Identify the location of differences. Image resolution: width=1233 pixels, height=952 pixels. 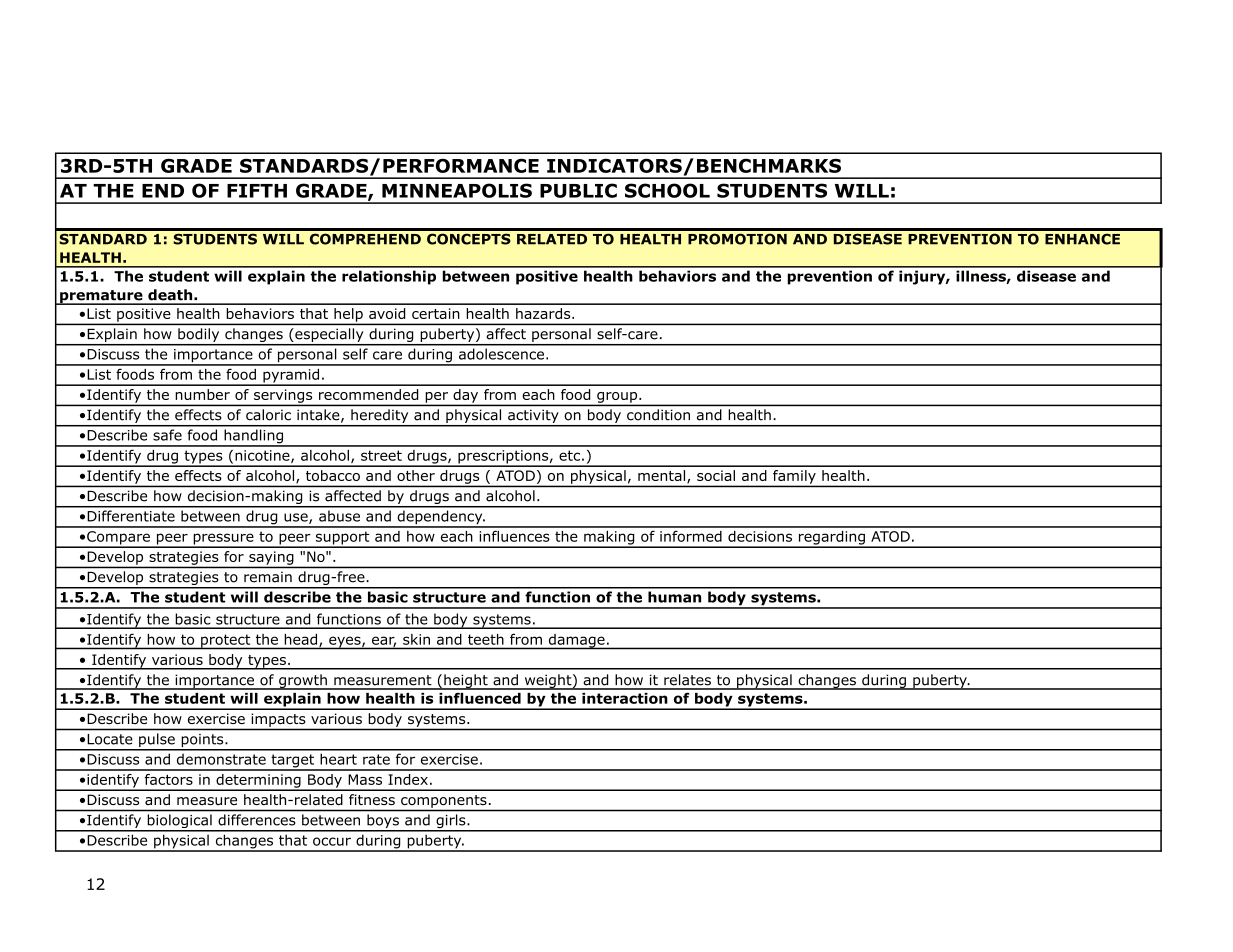
(256, 820).
